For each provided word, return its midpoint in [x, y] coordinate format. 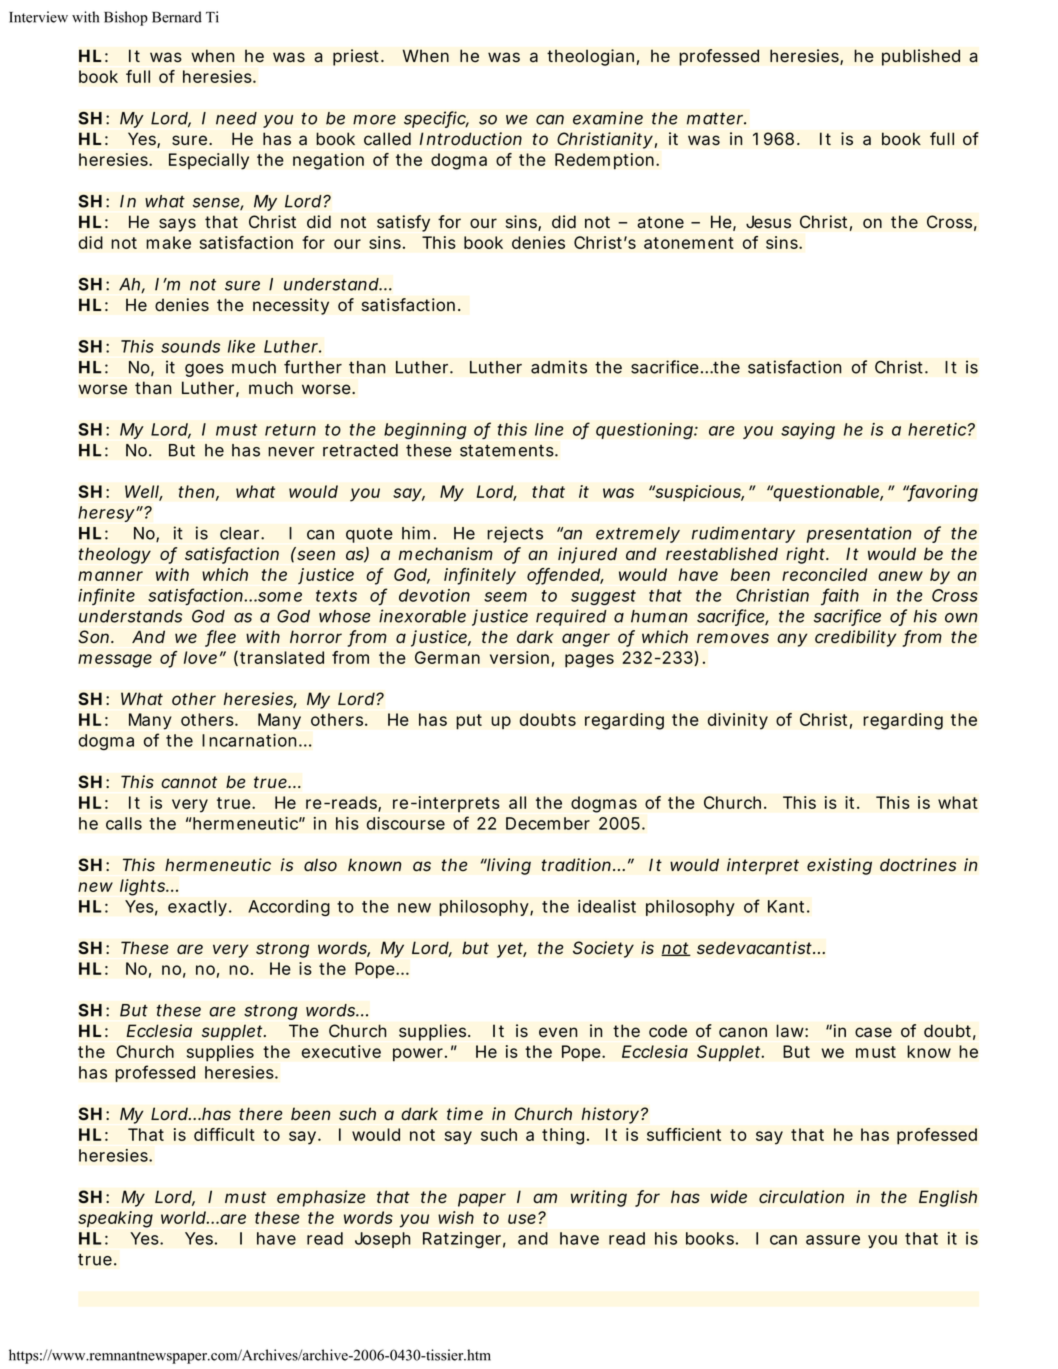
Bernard [177, 17]
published [921, 57]
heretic [937, 429]
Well [142, 492]
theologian [590, 57]
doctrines [918, 865]
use [522, 1219]
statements [507, 451]
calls [124, 823]
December [548, 823]
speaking [115, 1219]
